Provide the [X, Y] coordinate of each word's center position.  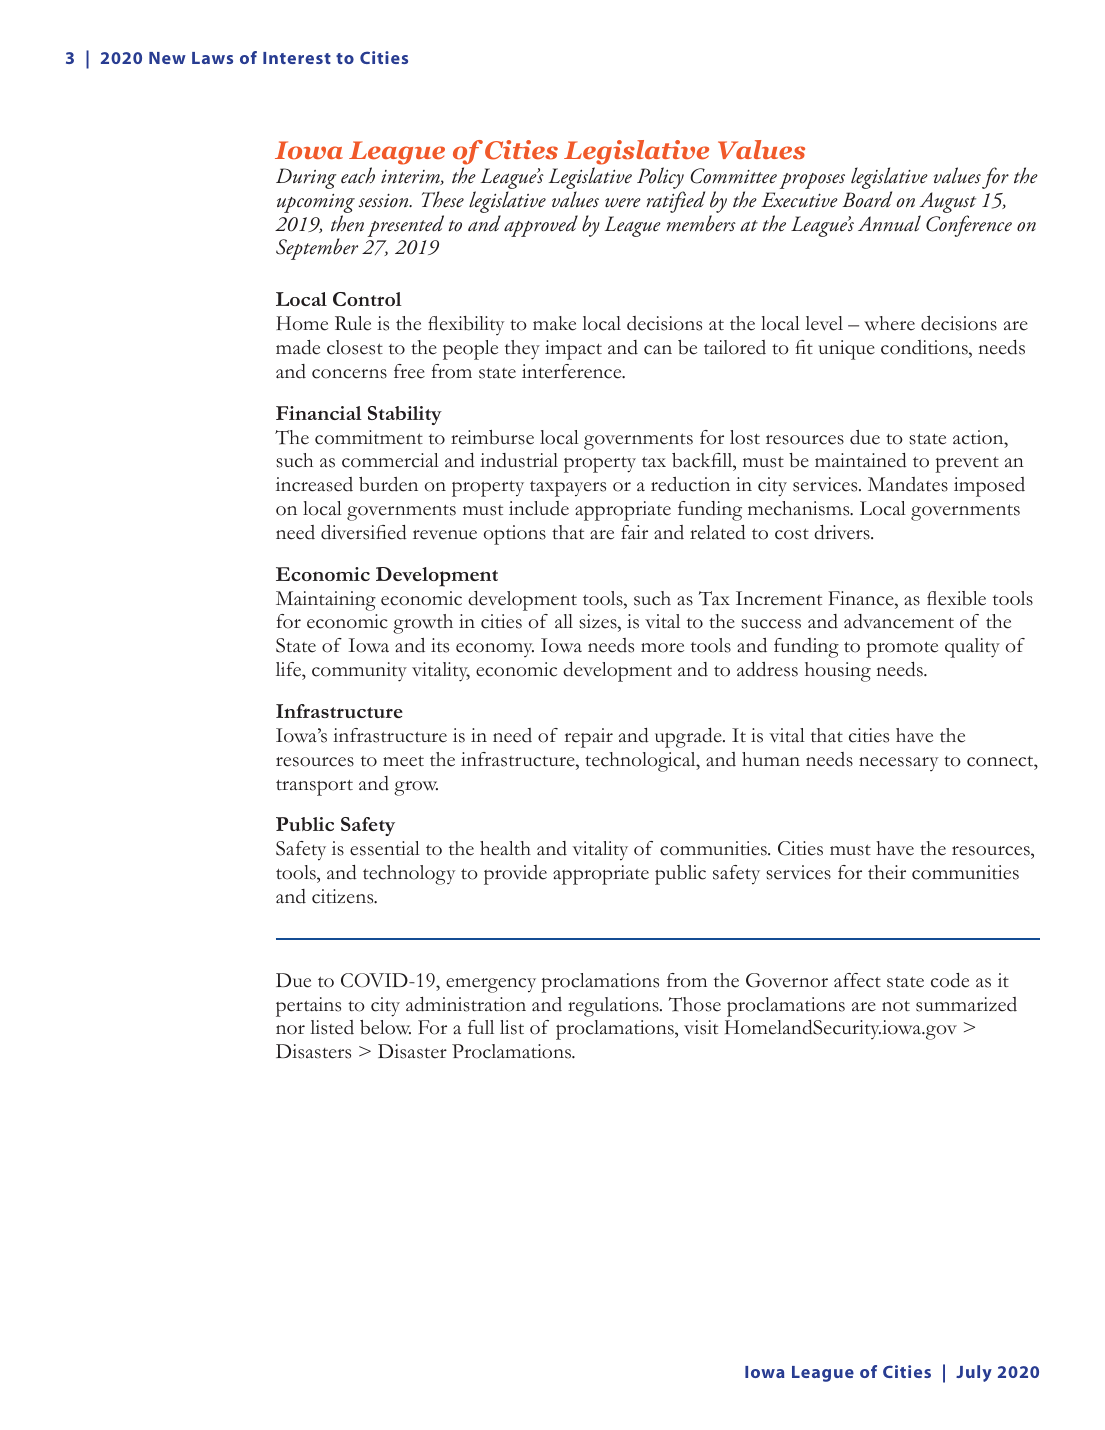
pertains [308, 1007]
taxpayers [568, 489]
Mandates [908, 484]
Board [867, 199]
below [385, 1027]
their [887, 872]
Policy [660, 179]
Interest [297, 58]
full [481, 1027]
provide [515, 875]
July [974, 1373]
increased [314, 484]
